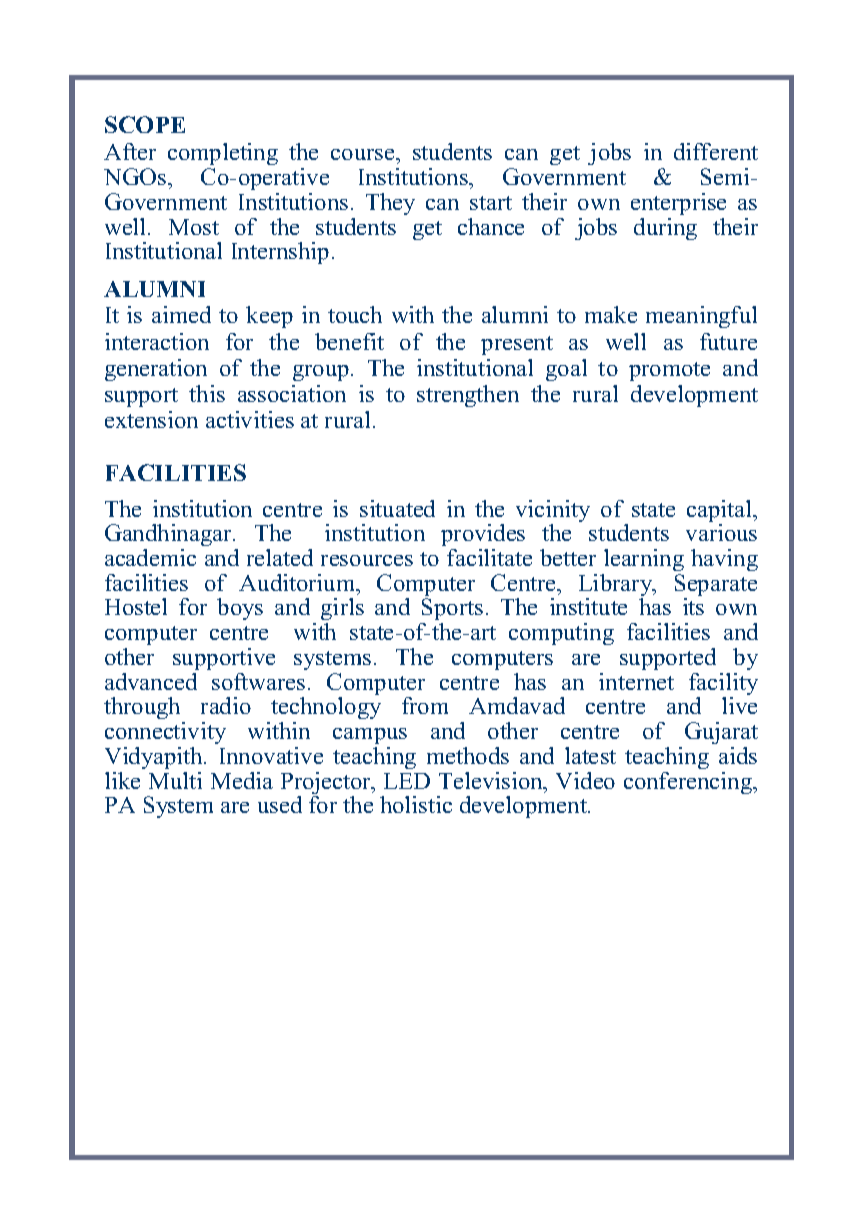 The height and width of the screenshot is (1227, 865). Describe the element at coordinates (181, 314) in the screenshot. I see `aimed` at that location.
